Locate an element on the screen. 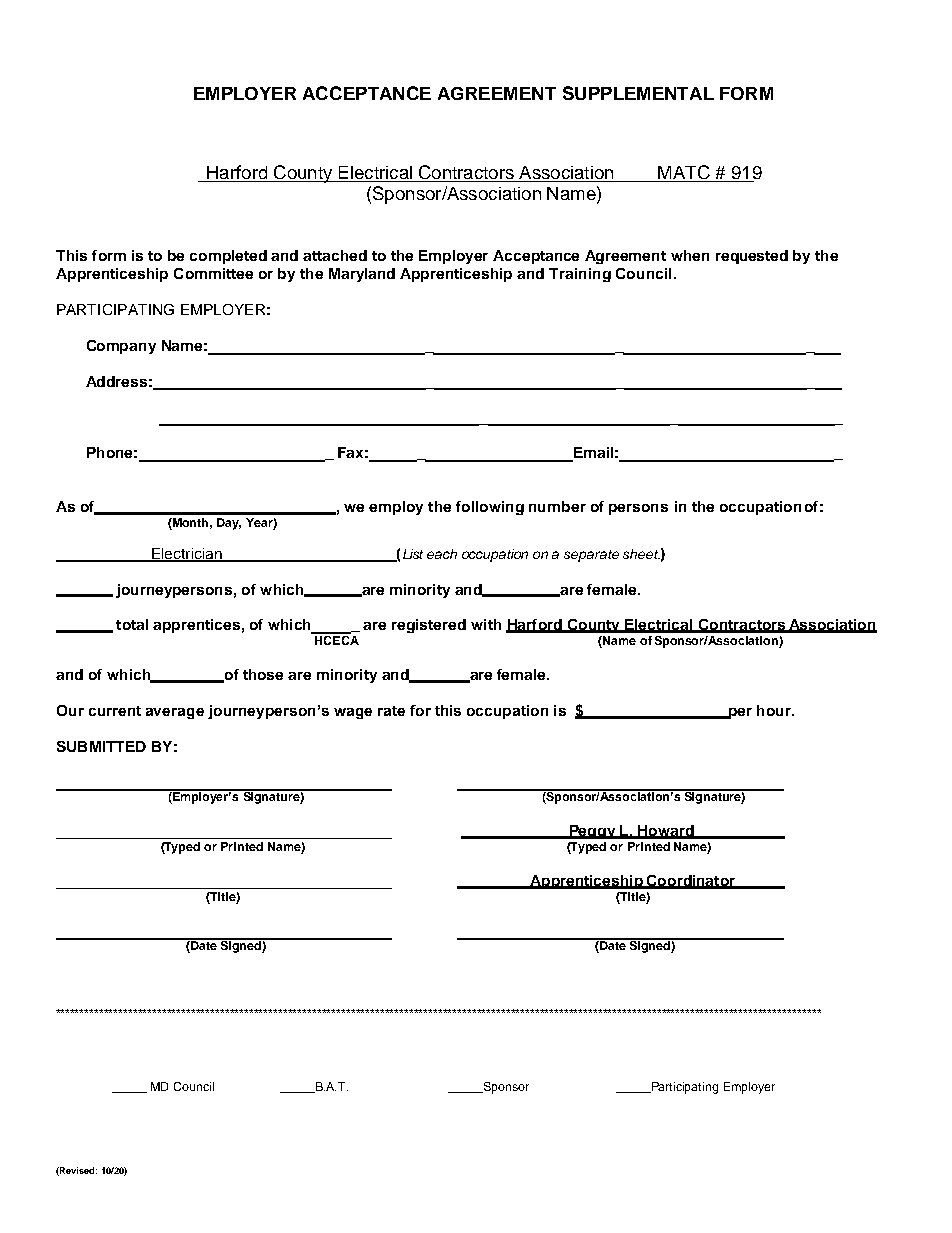  following is located at coordinates (490, 508).
